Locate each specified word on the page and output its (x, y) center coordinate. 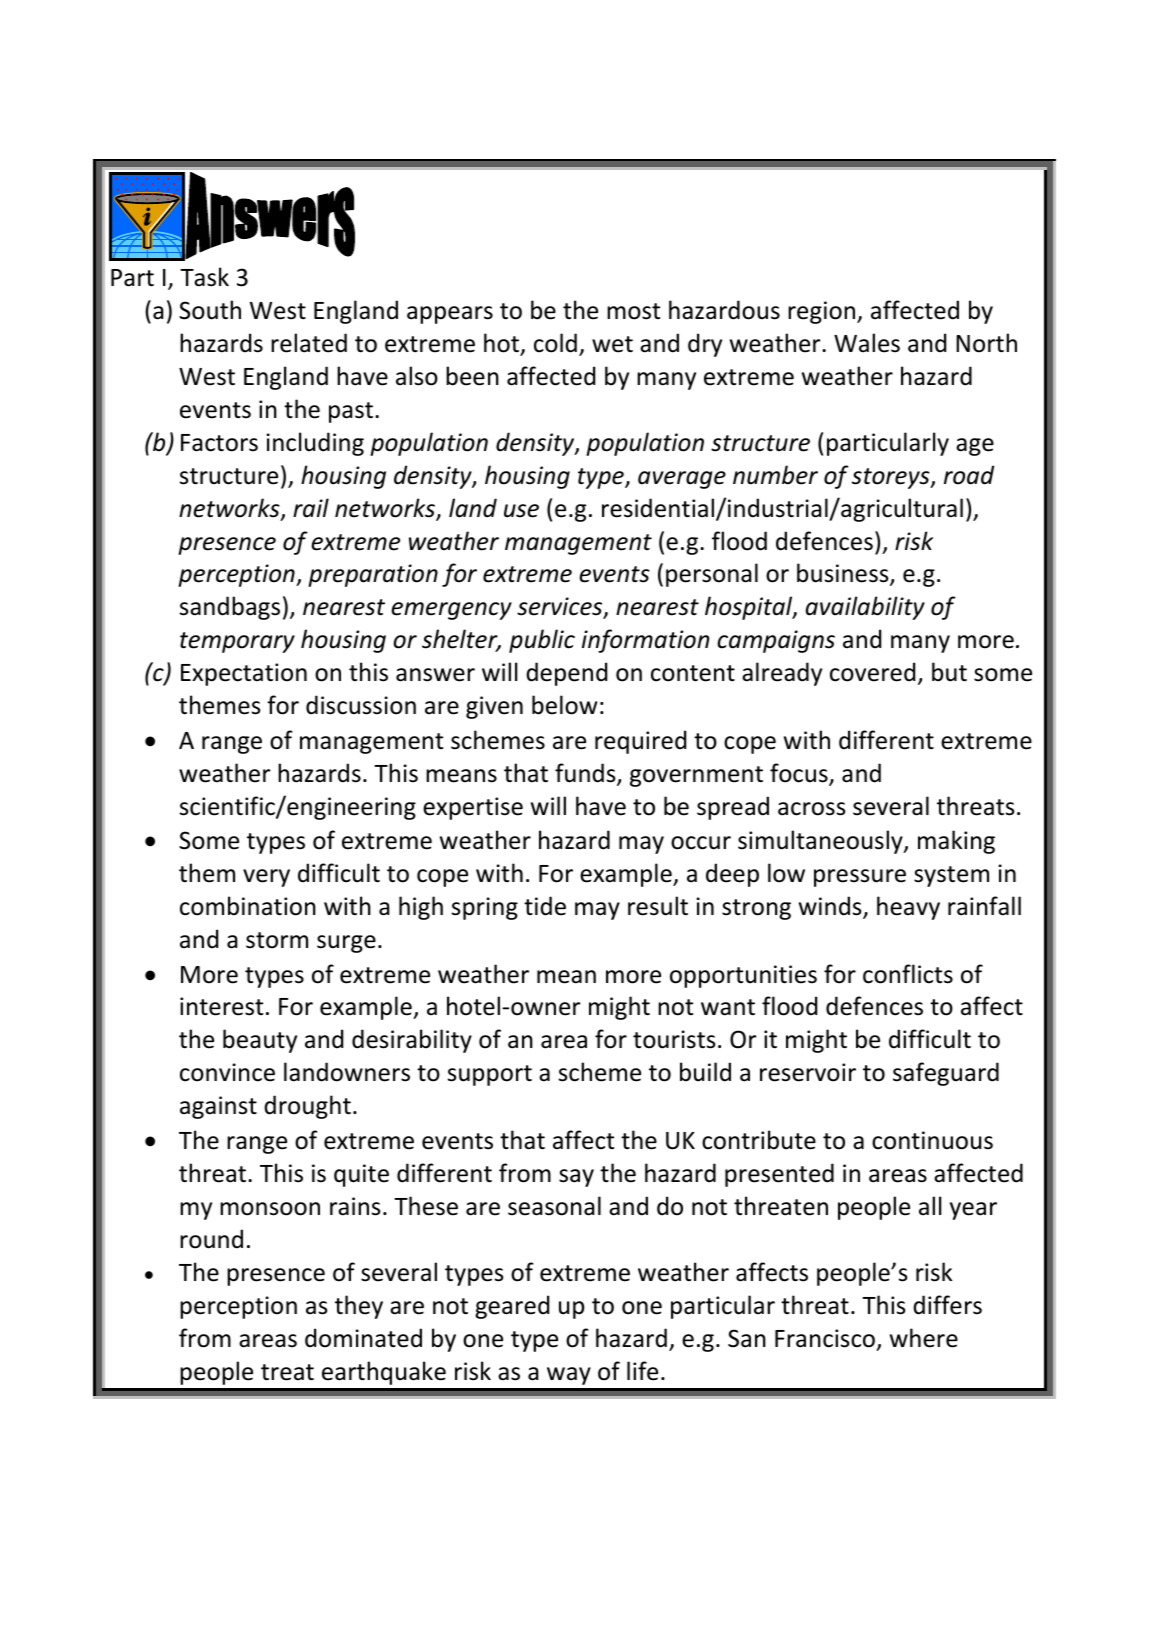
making (956, 842)
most (633, 311)
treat (287, 1372)
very (266, 878)
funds (586, 774)
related (309, 343)
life (642, 1371)
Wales (867, 343)
